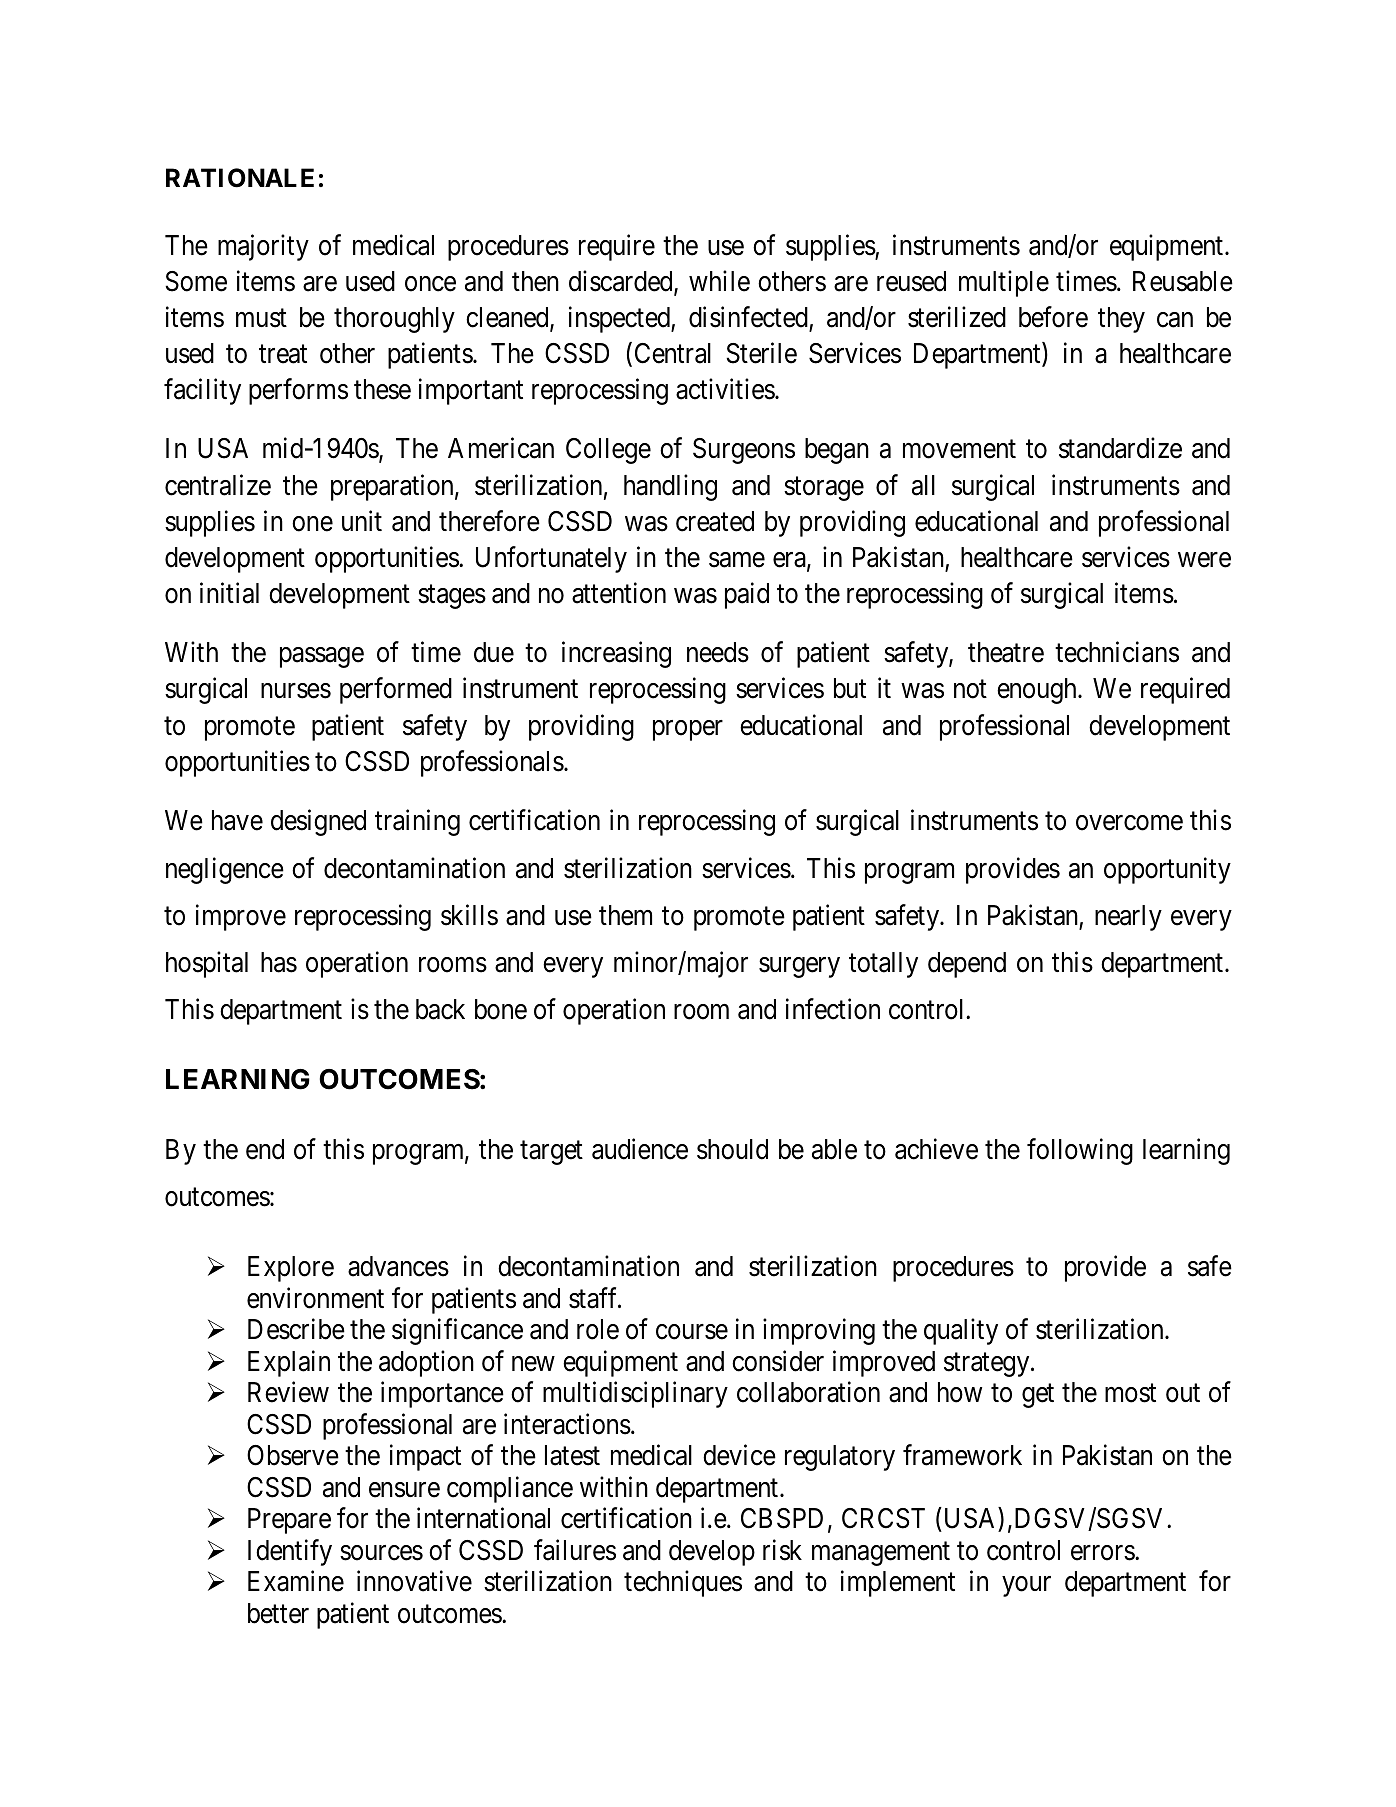 The width and height of the image is (1396, 1807). I want to click on designed, so click(318, 822).
